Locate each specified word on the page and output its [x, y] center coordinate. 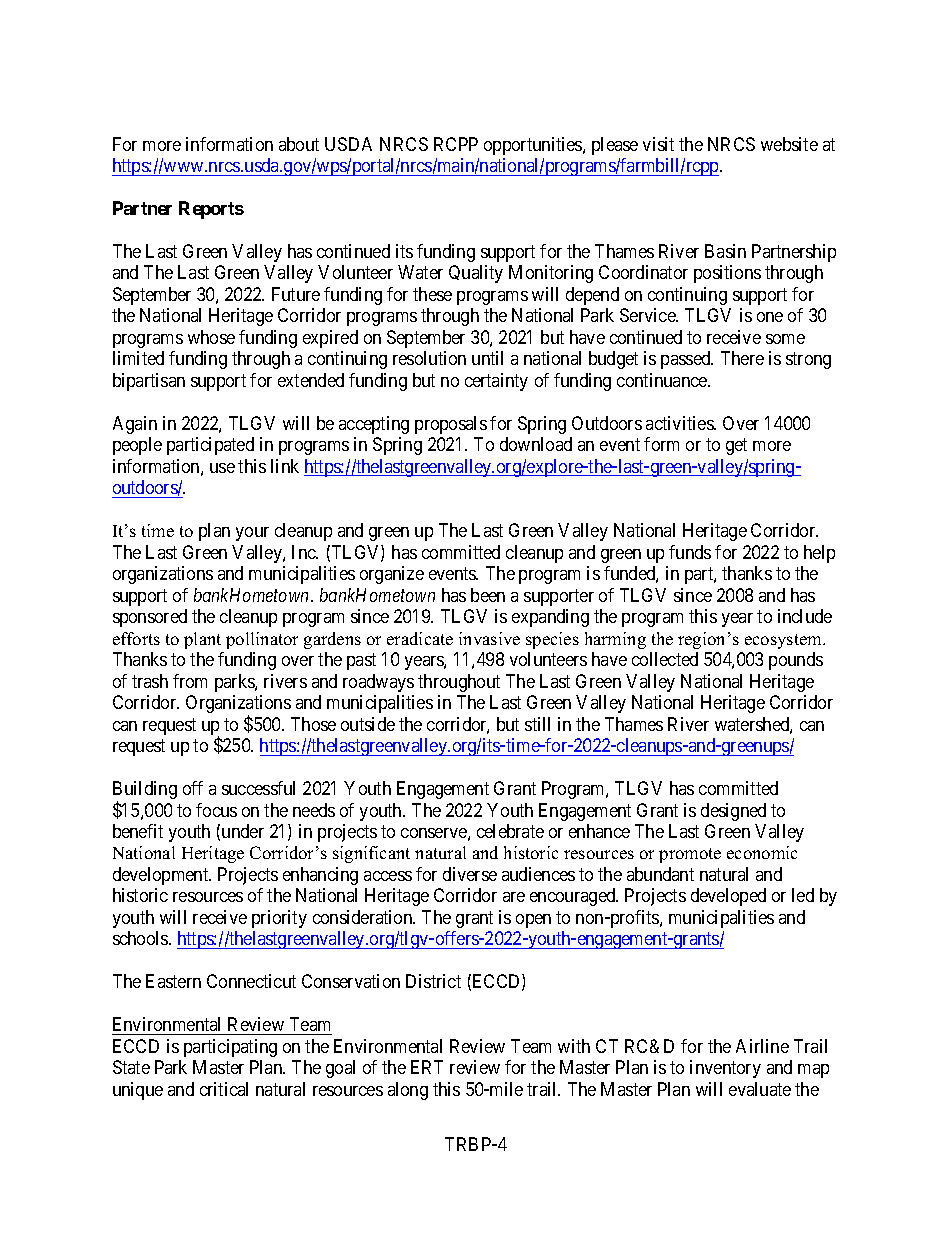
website [789, 144]
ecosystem [784, 641]
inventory [725, 1069]
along [408, 1091]
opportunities [534, 146]
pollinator [262, 640]
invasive [489, 638]
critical [224, 1089]
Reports [211, 210]
